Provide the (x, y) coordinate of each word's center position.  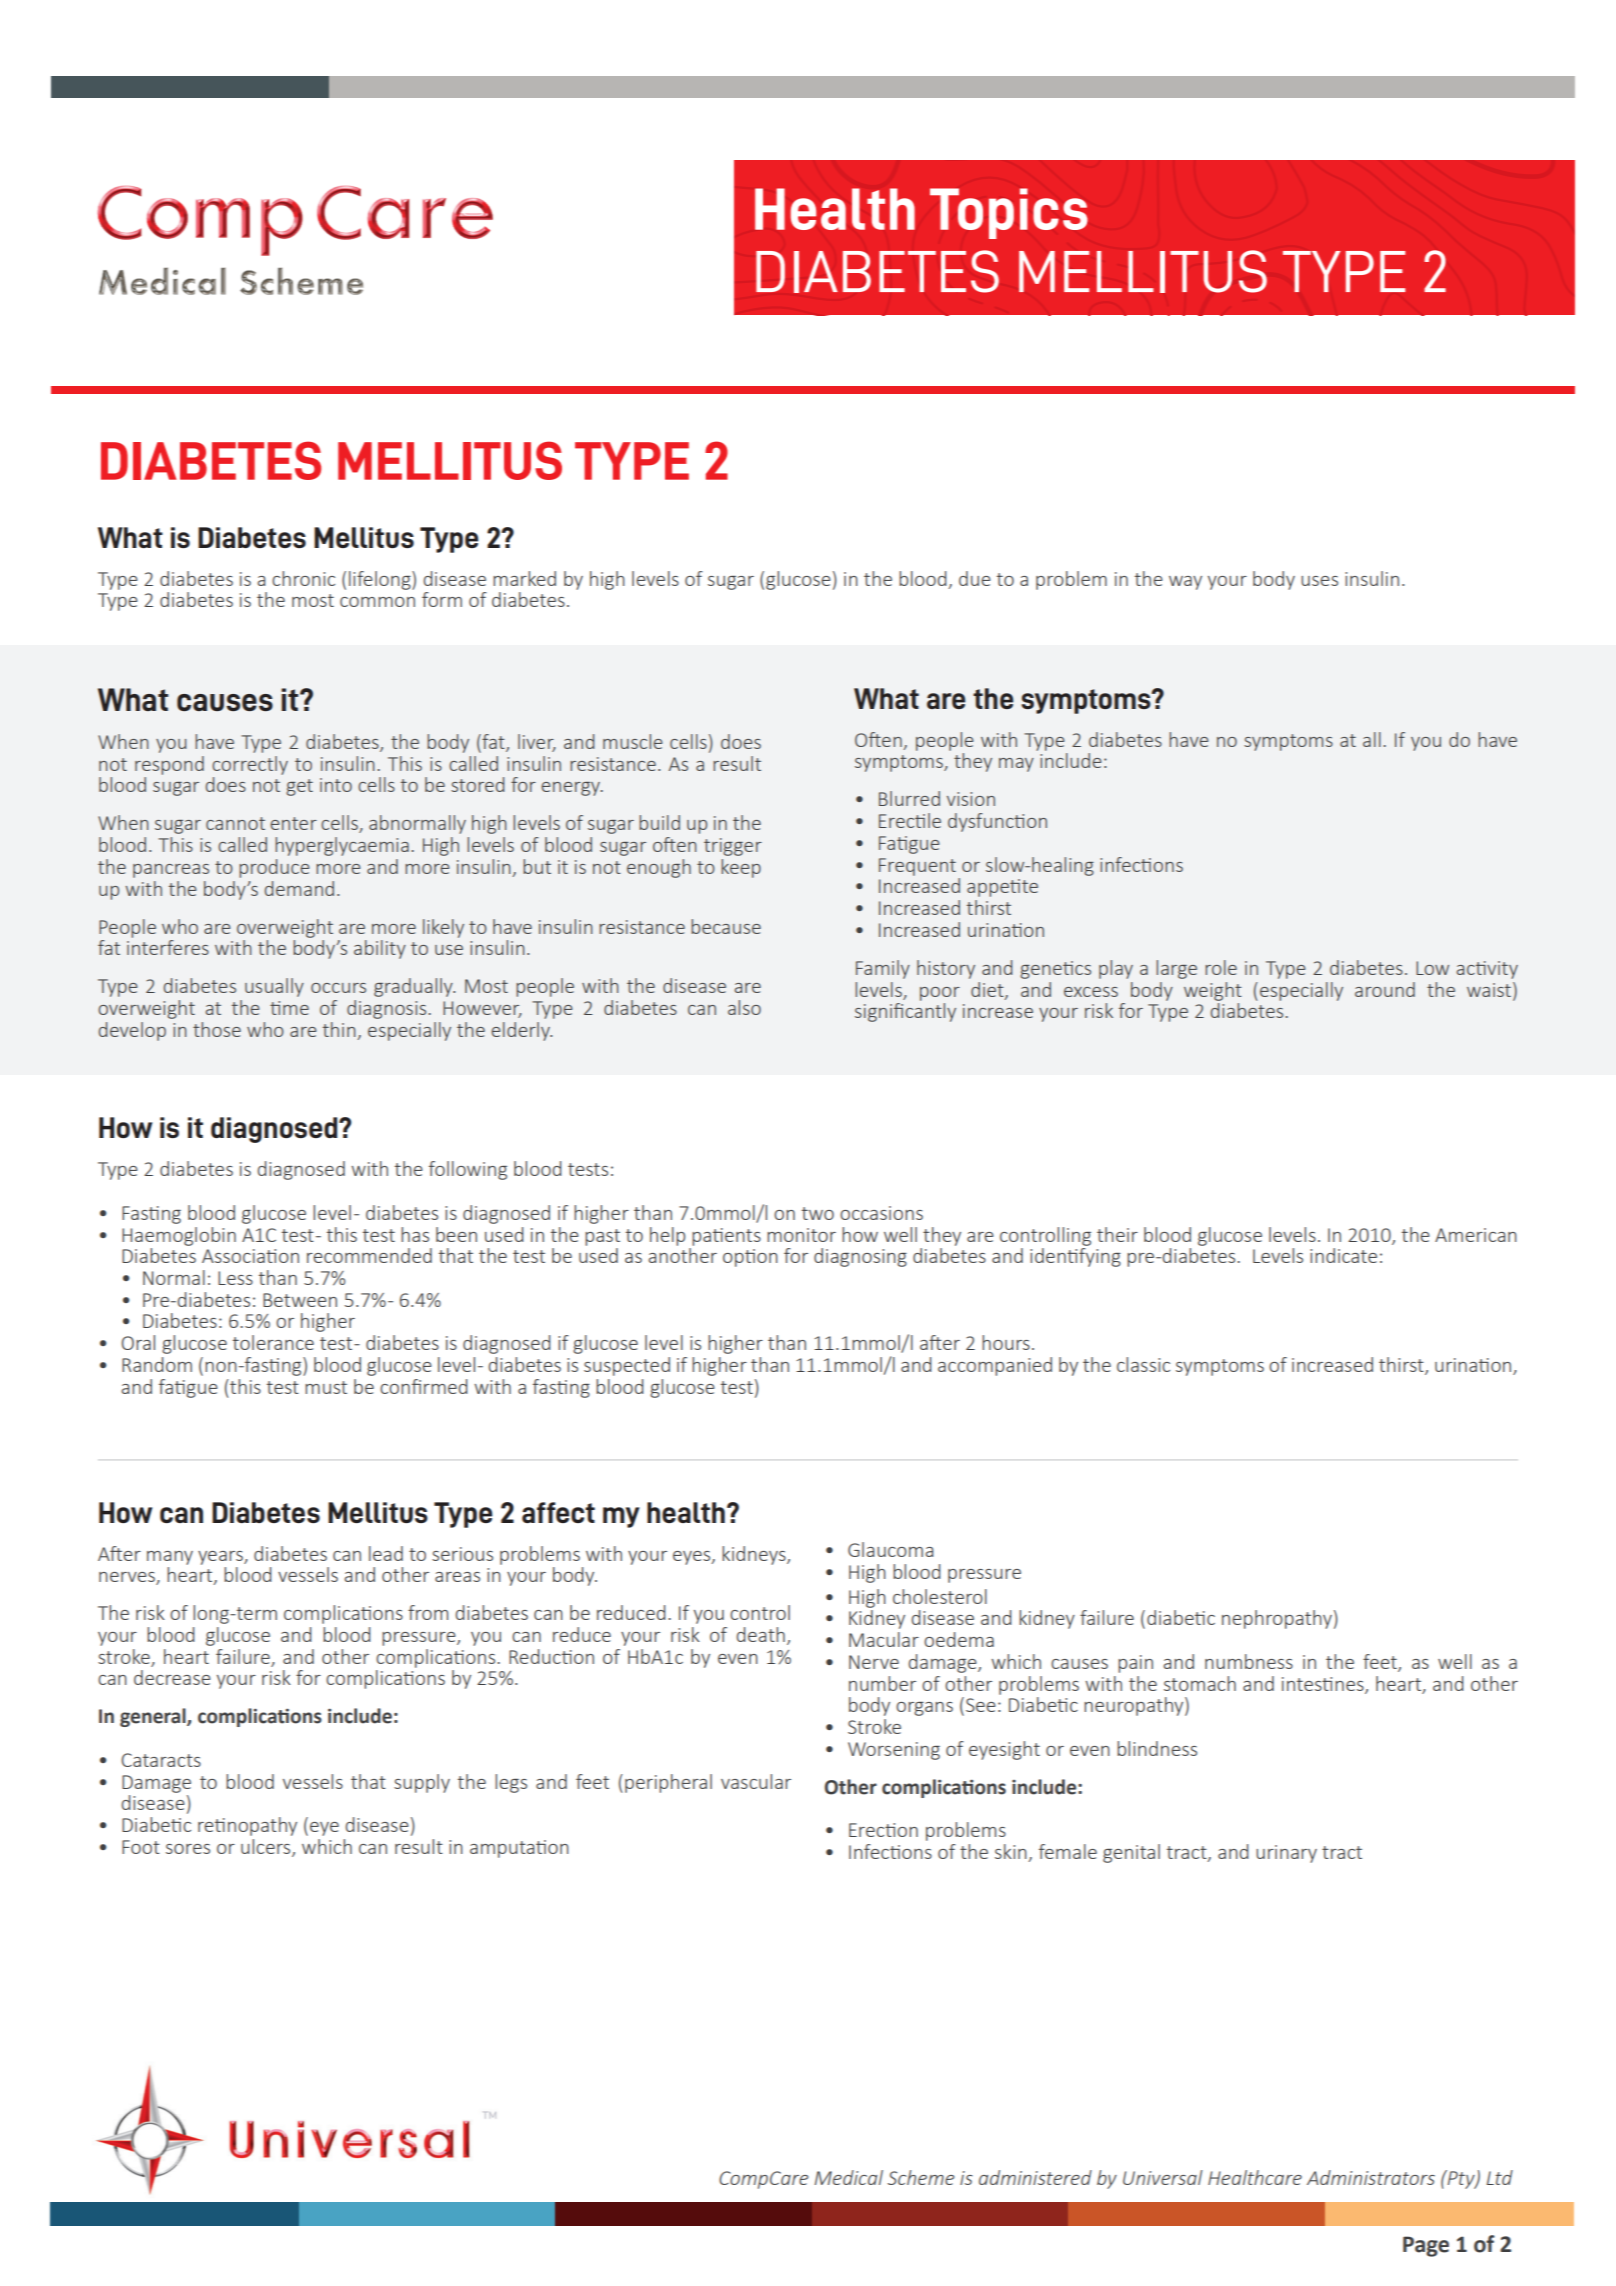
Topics (1009, 213)
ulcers (267, 1847)
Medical (848, 2177)
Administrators (1371, 2177)
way (1185, 583)
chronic (303, 578)
